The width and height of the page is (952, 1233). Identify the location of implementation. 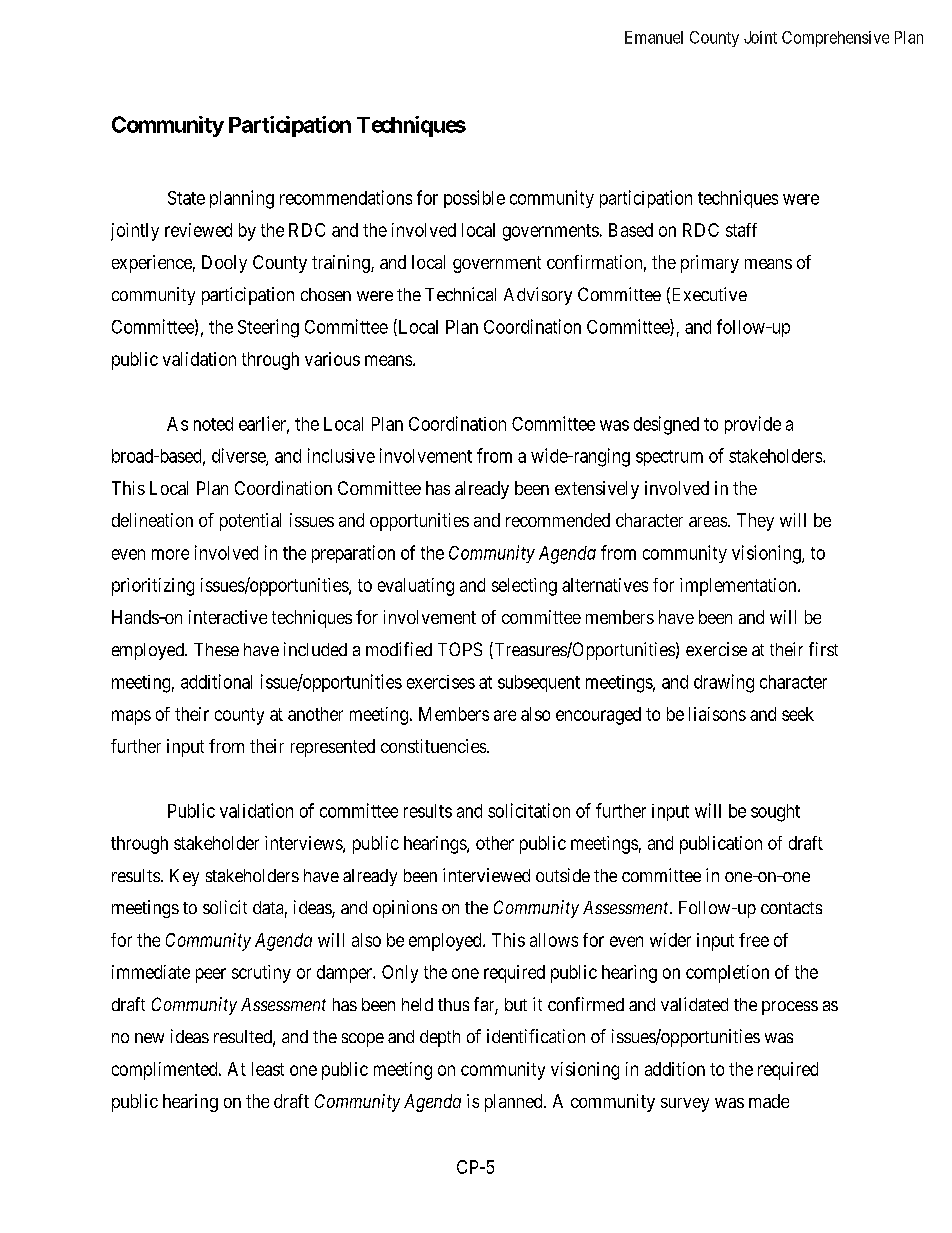
(739, 587).
